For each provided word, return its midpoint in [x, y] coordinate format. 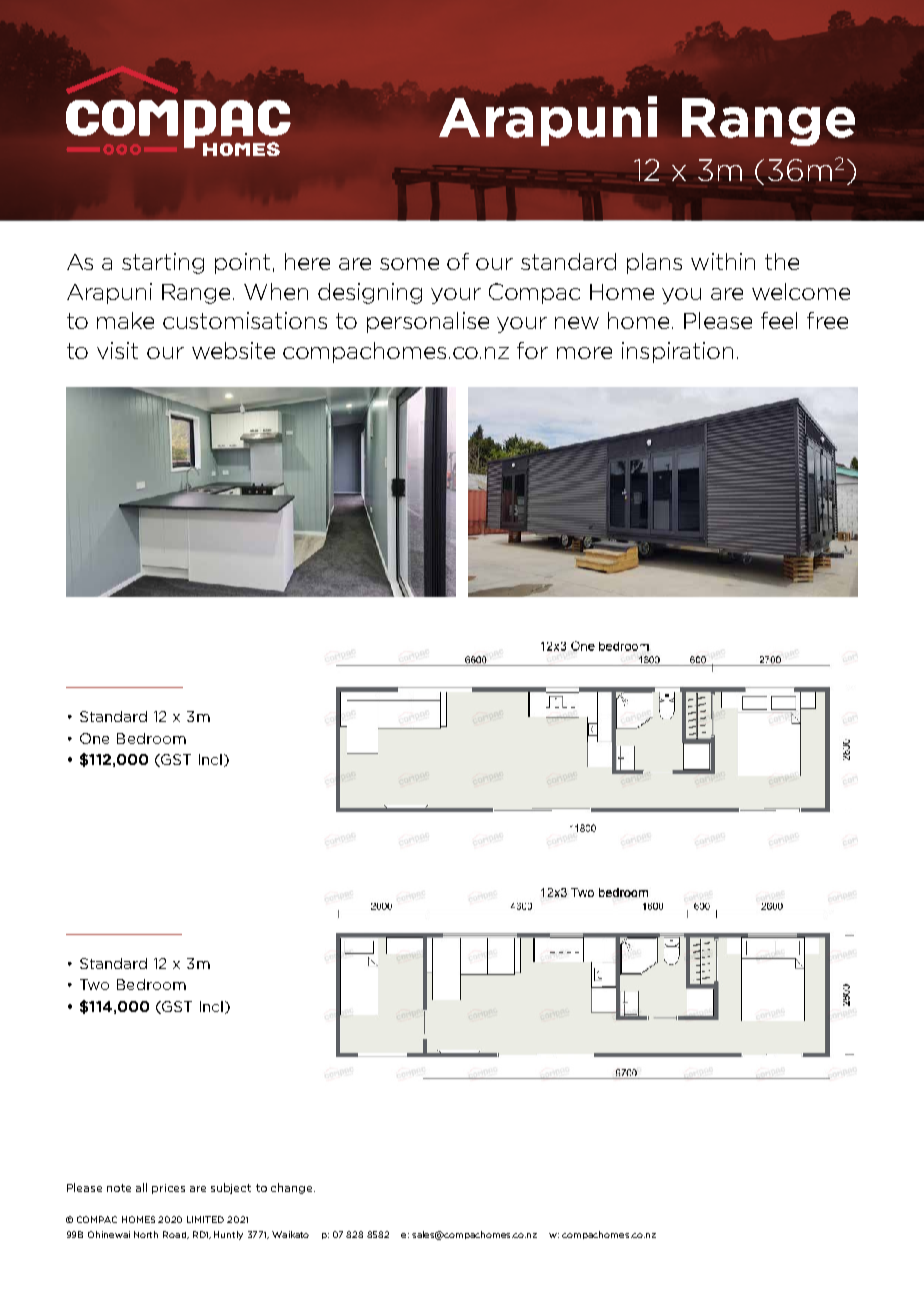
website [233, 350]
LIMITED [205, 1219]
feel [779, 320]
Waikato [290, 1234]
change [293, 1188]
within [723, 261]
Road [175, 1235]
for [532, 350]
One [94, 738]
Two [94, 984]
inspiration [677, 352]
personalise [428, 322]
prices [168, 1189]
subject [231, 1188]
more [584, 353]
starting [163, 263]
